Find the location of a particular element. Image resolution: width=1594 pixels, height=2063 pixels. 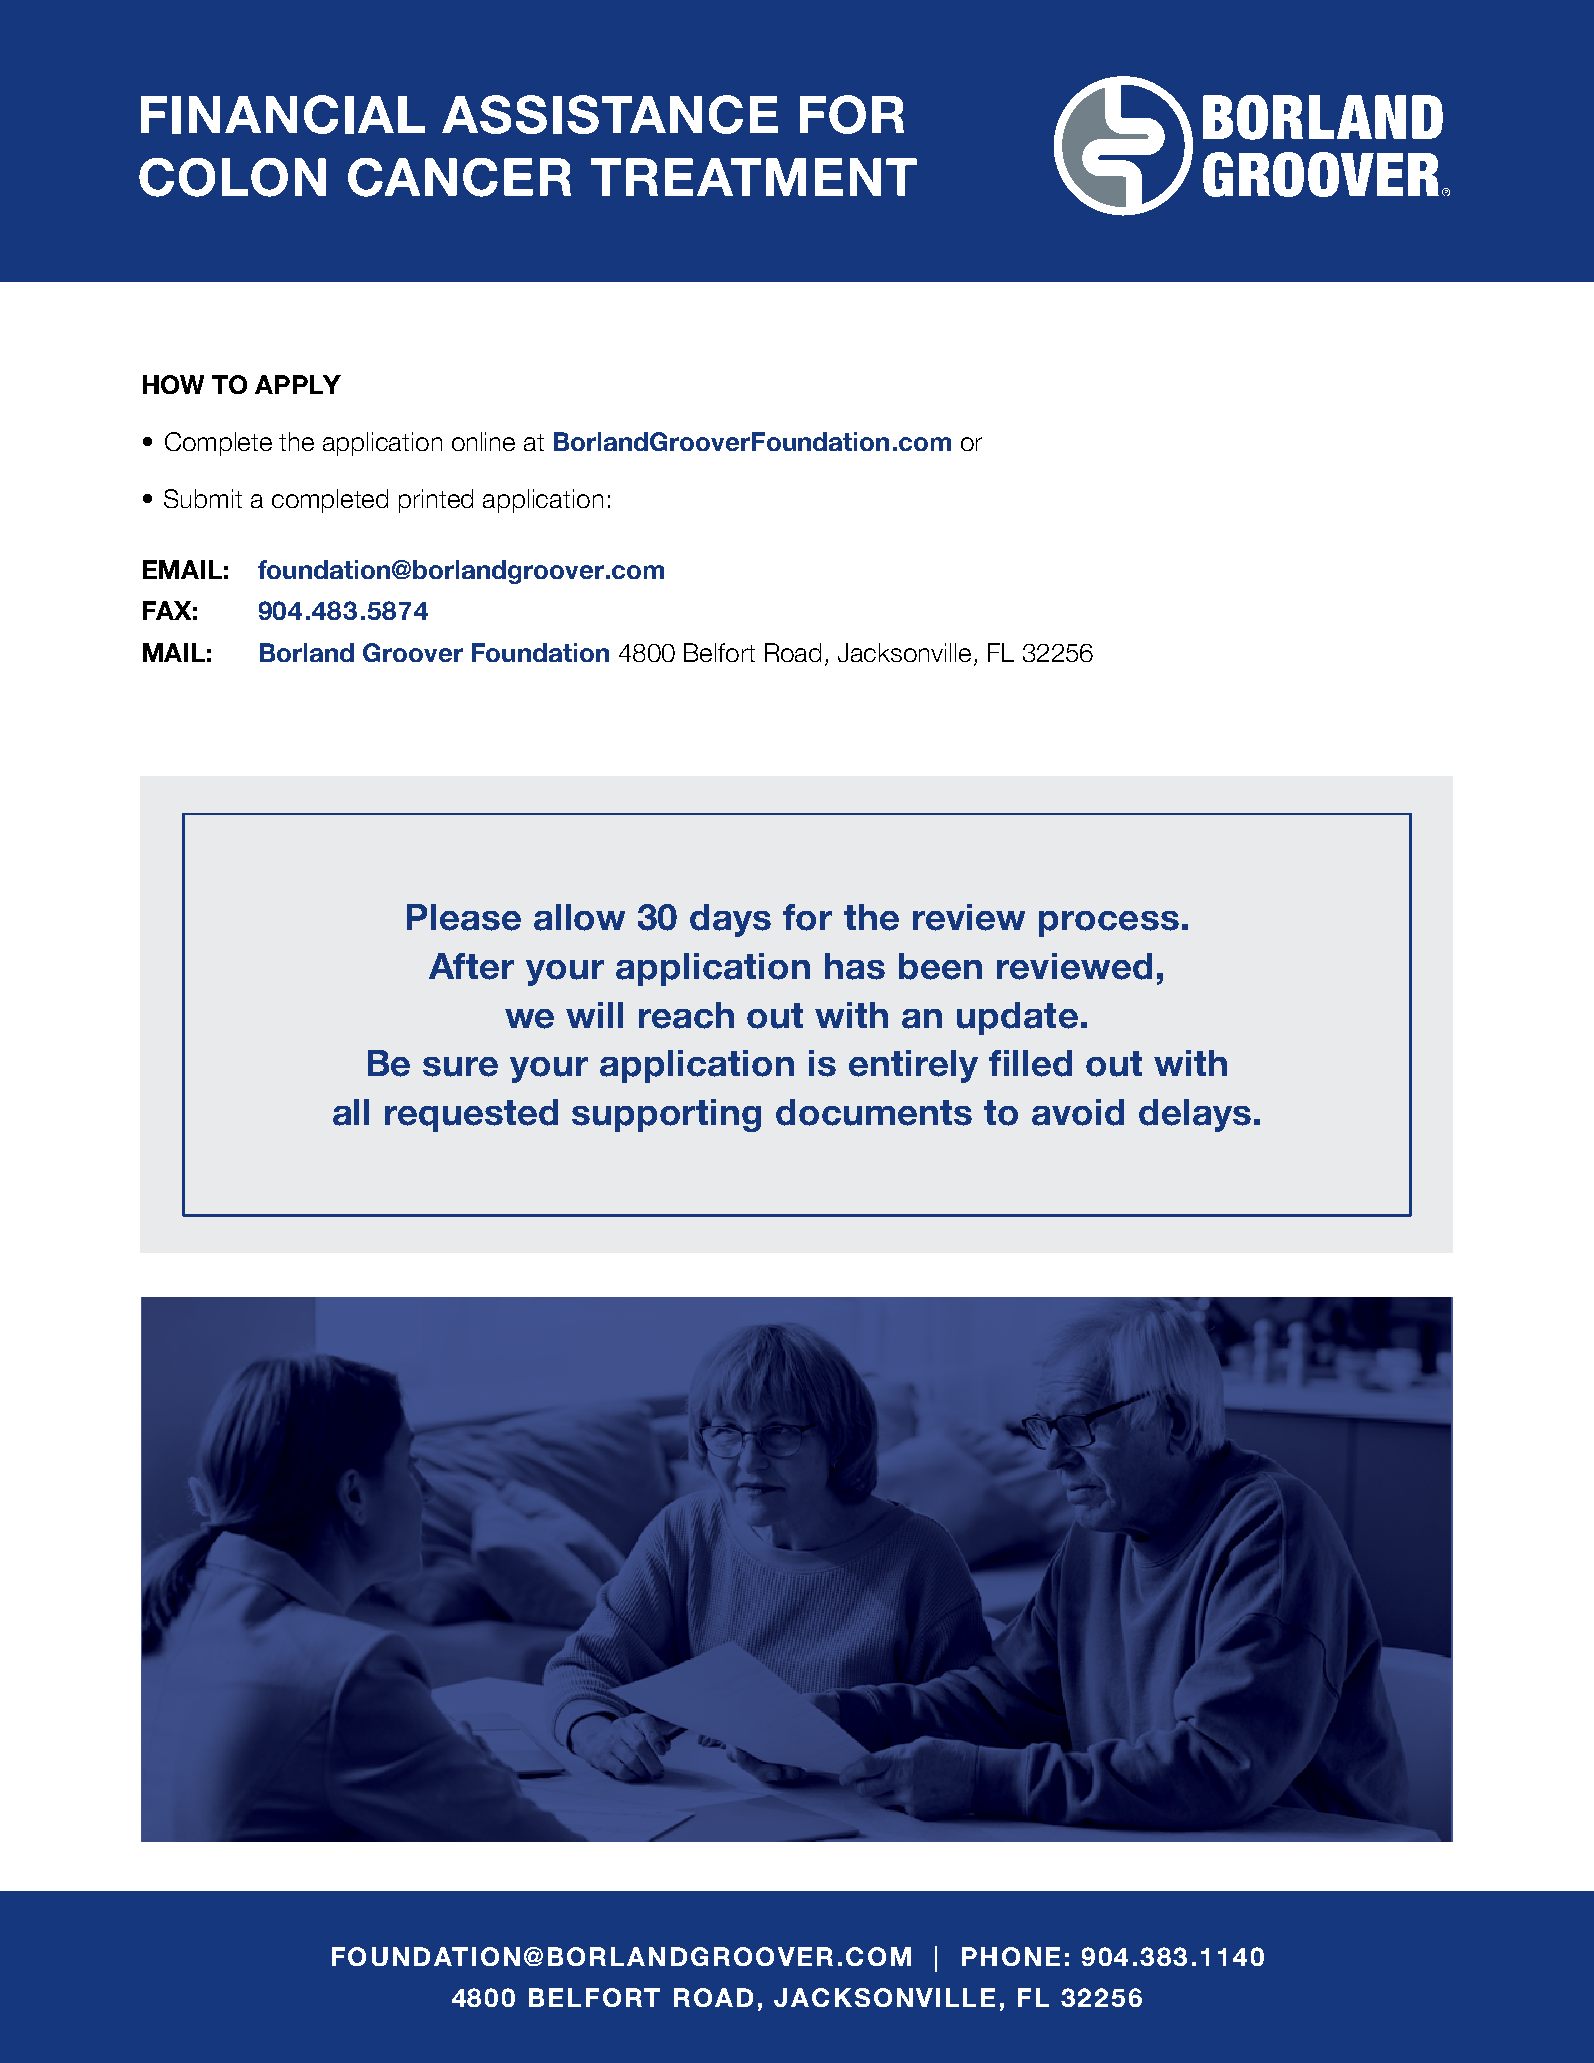

avoid is located at coordinates (1078, 1112).
